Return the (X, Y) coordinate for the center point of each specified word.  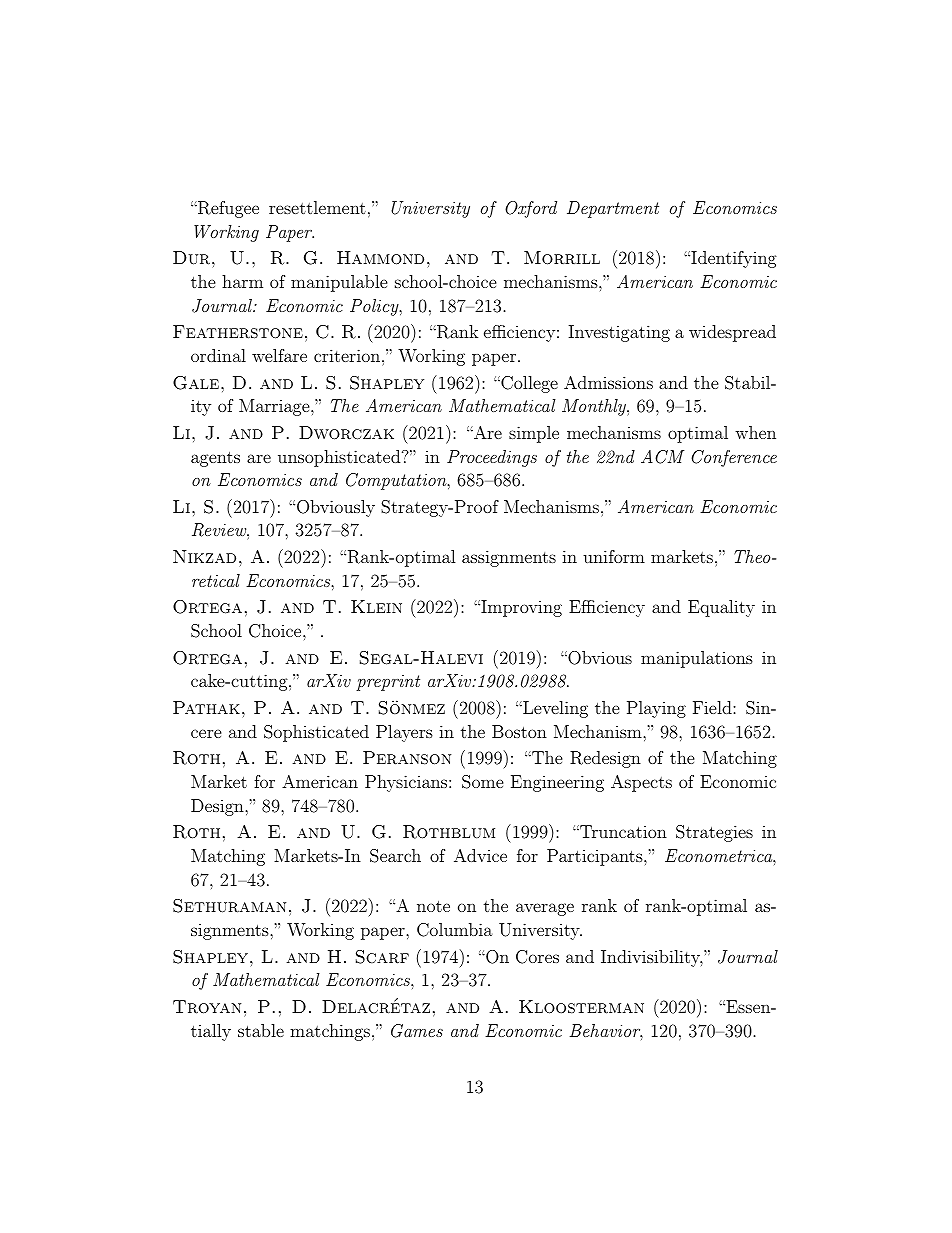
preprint (388, 683)
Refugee (227, 209)
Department (613, 209)
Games (417, 1031)
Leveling (554, 709)
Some (483, 782)
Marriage (275, 407)
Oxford (531, 209)
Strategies (714, 833)
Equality (721, 608)
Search (395, 856)
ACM (662, 457)
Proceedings (492, 458)
